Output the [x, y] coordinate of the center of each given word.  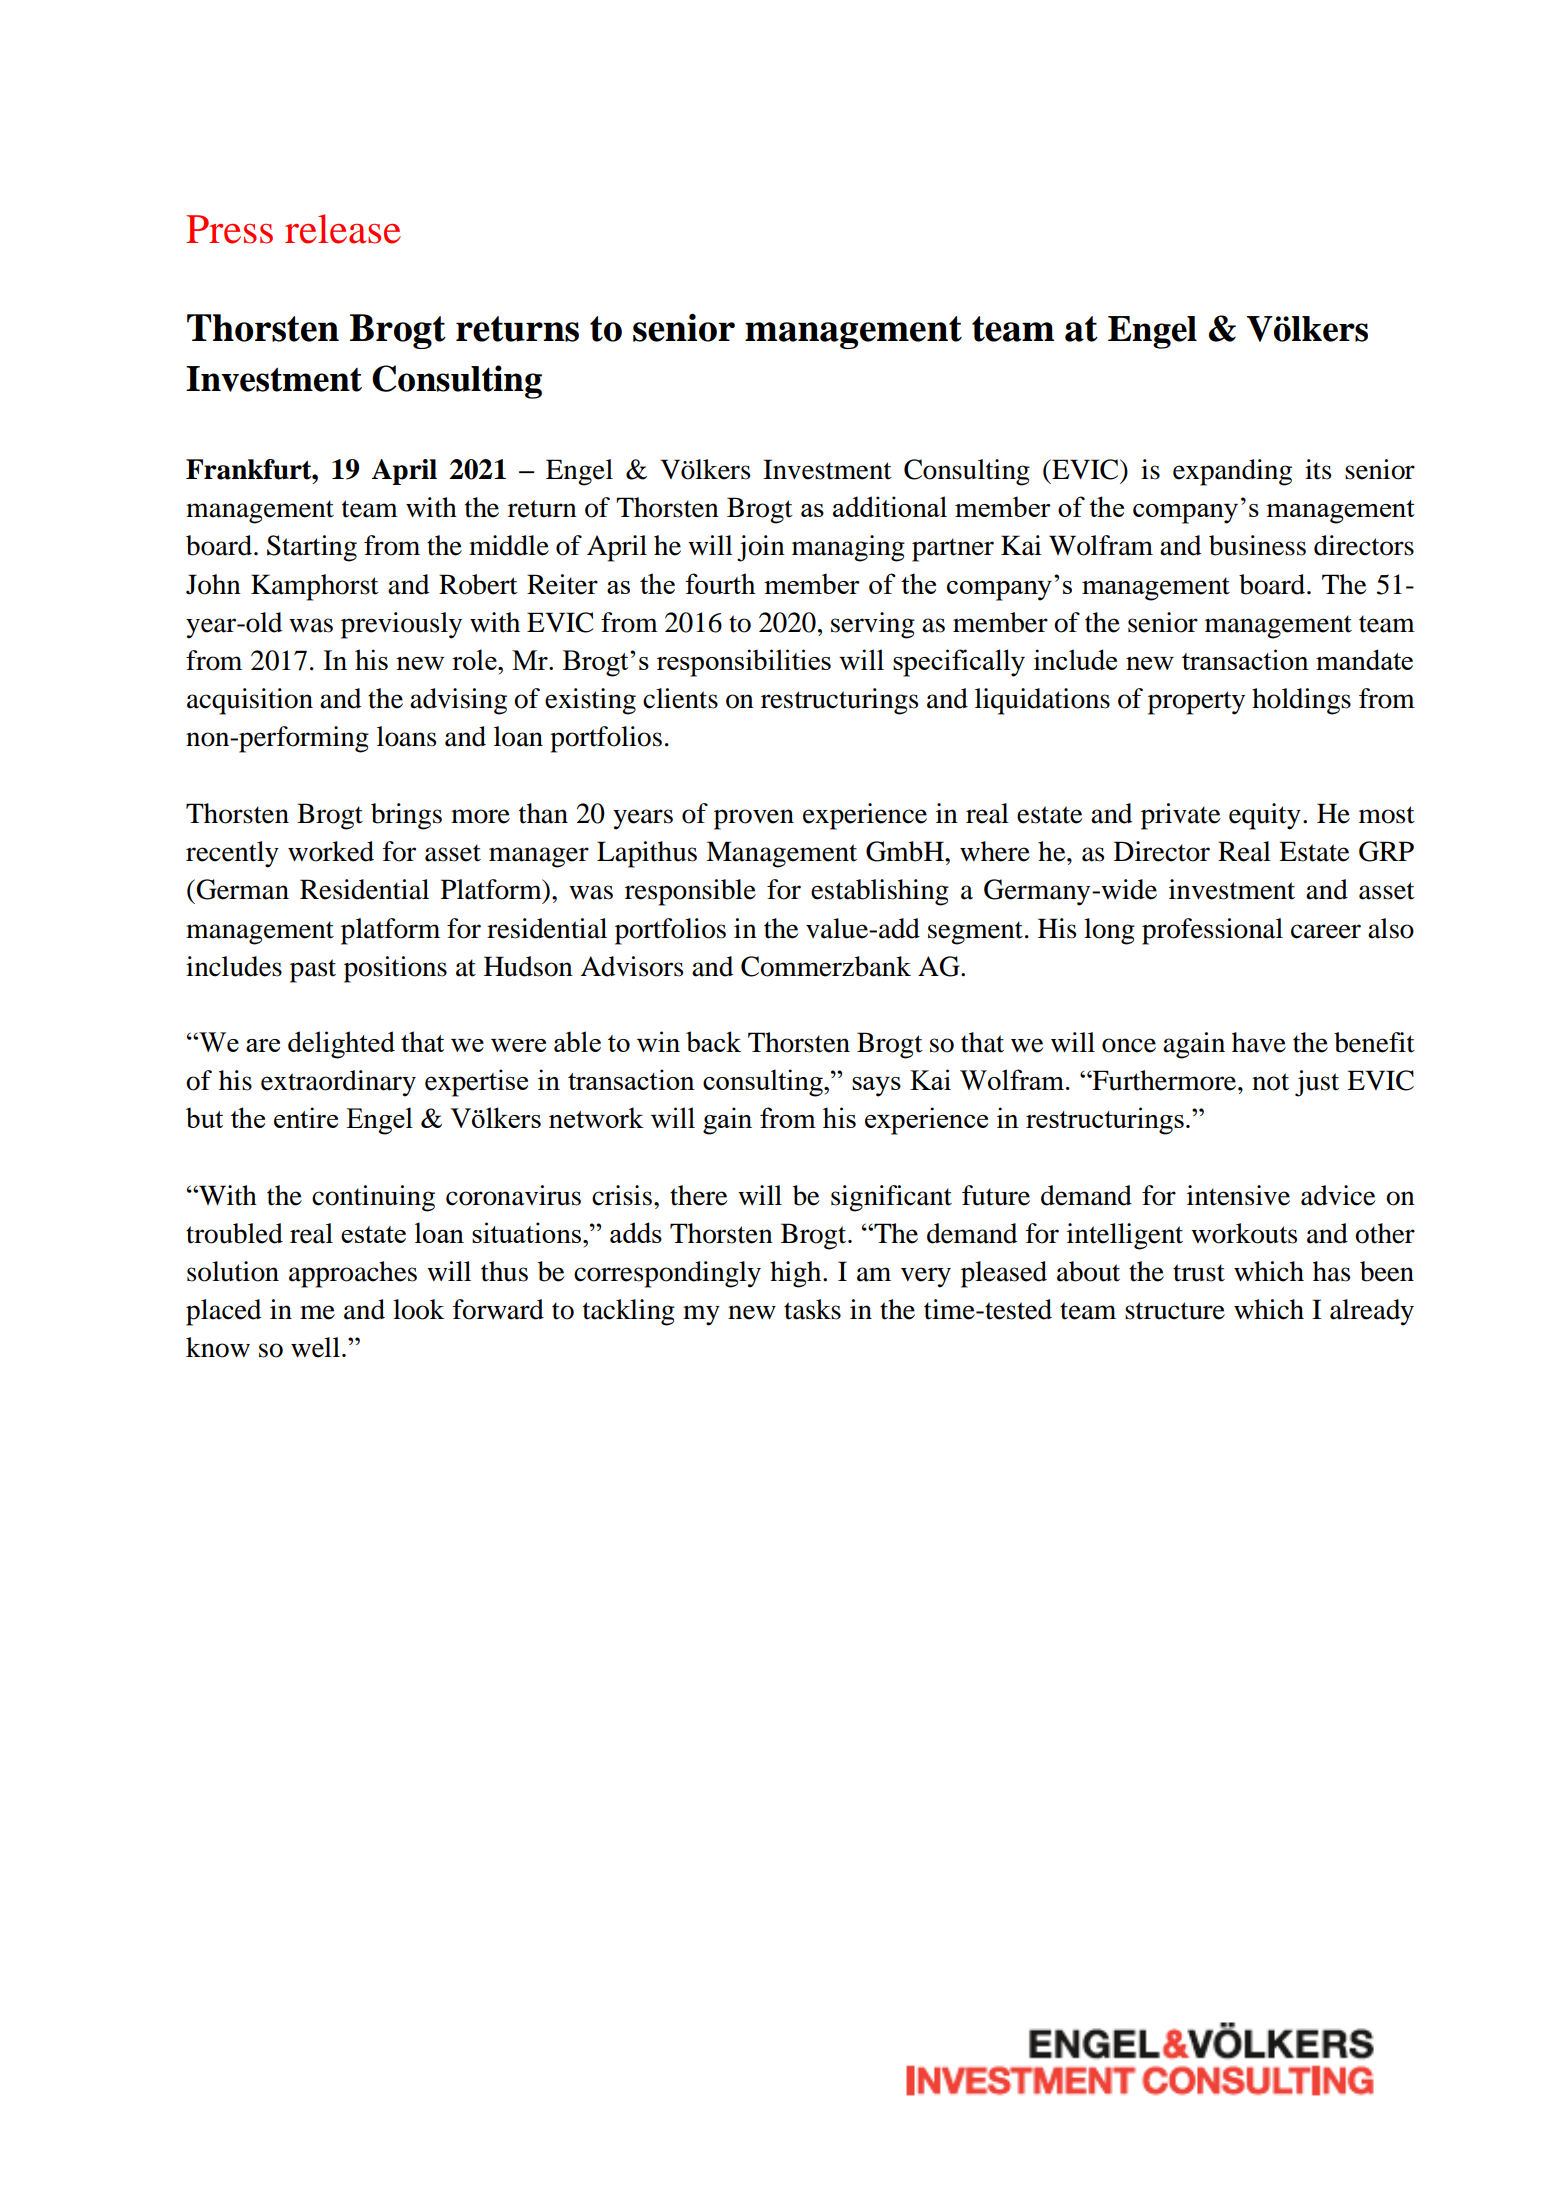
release [343, 229]
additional [890, 506]
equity [1265, 816]
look [418, 1309]
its [1318, 469]
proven [754, 819]
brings [406, 816]
